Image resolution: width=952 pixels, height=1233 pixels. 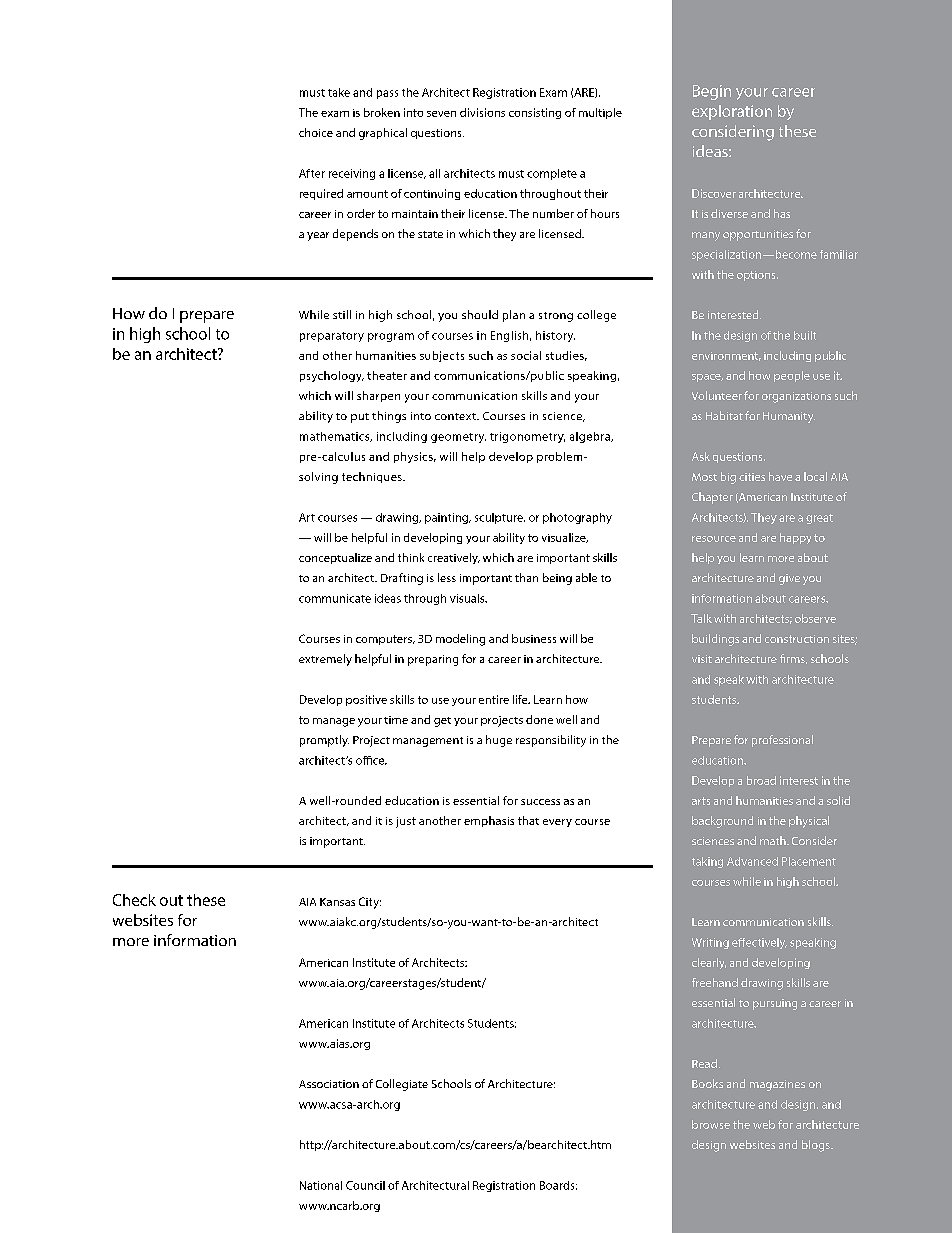 I want to click on divisions, so click(x=482, y=112).
